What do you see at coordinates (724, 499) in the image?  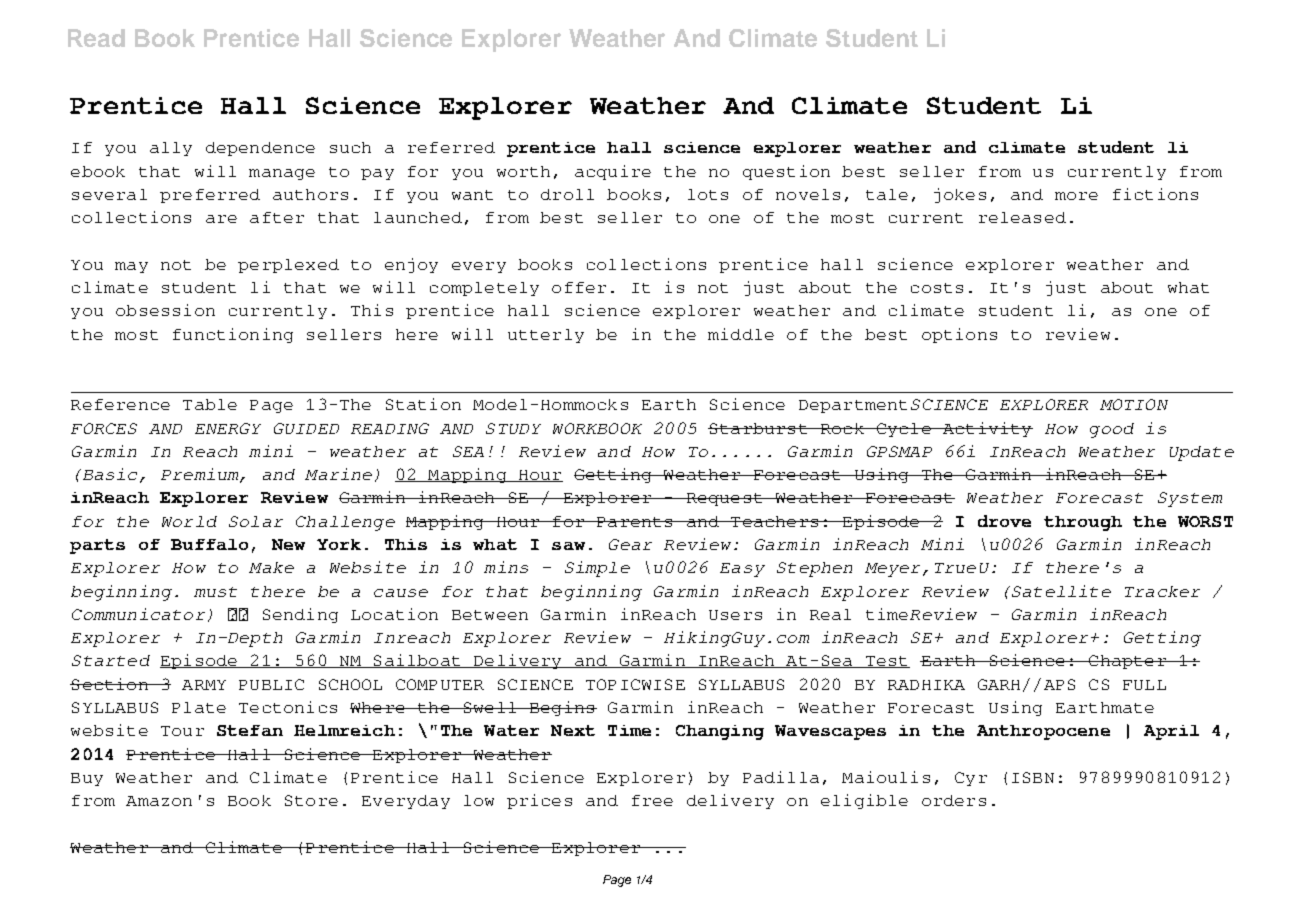 I see `Request` at bounding box center [724, 499].
